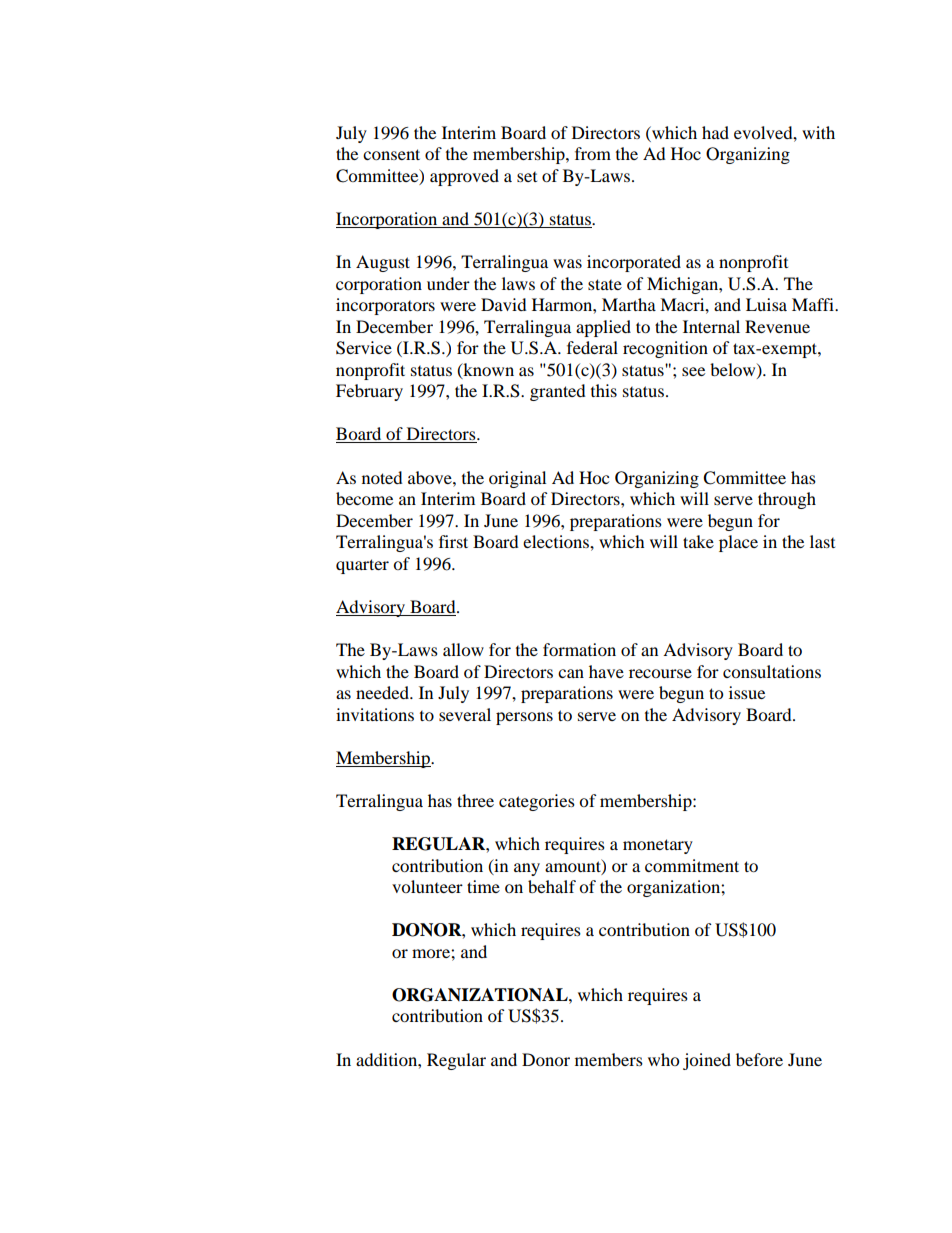 The height and width of the document is (1233, 952). Describe the element at coordinates (593, 153) in the document. I see `from` at that location.
